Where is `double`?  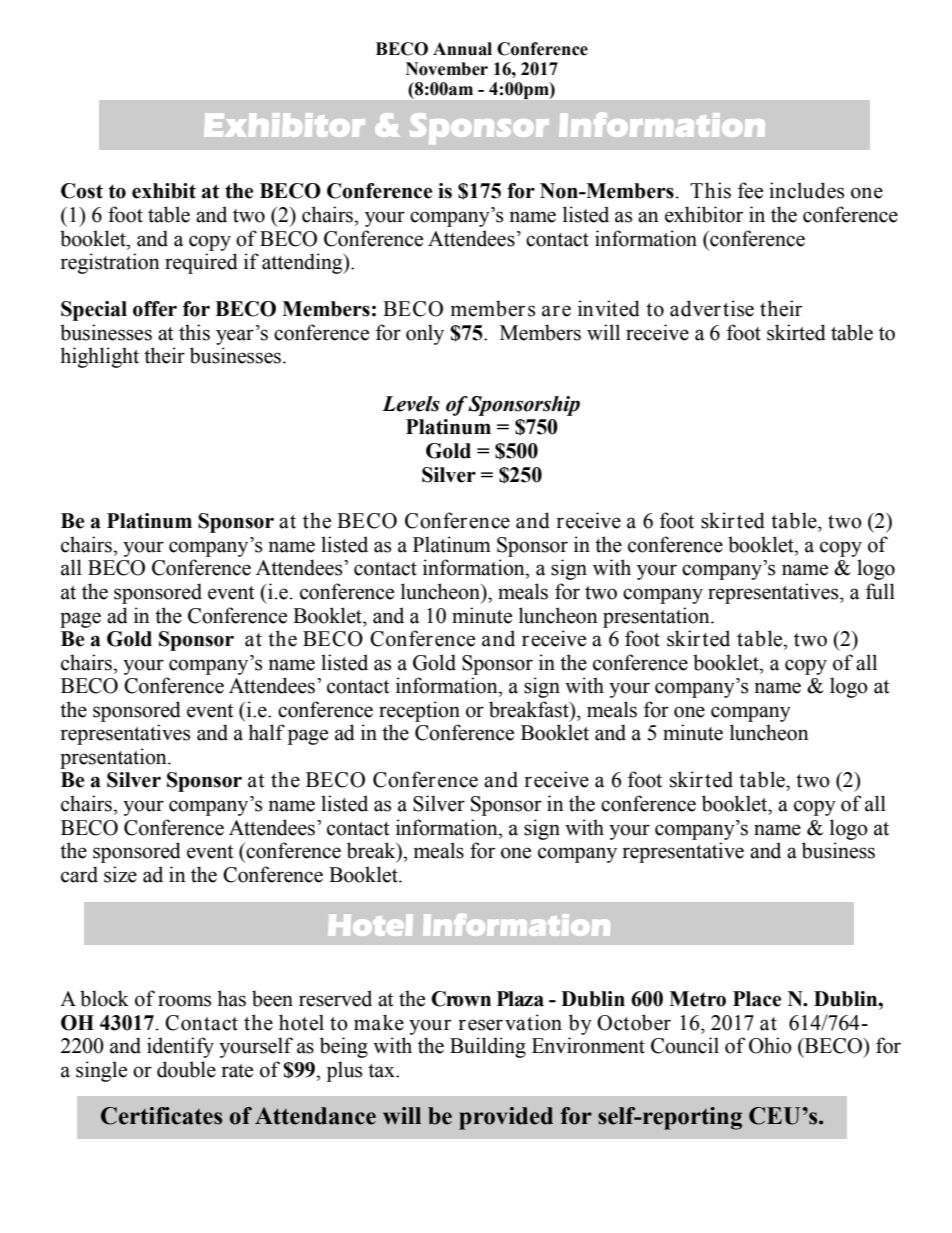
double is located at coordinates (186, 1069).
